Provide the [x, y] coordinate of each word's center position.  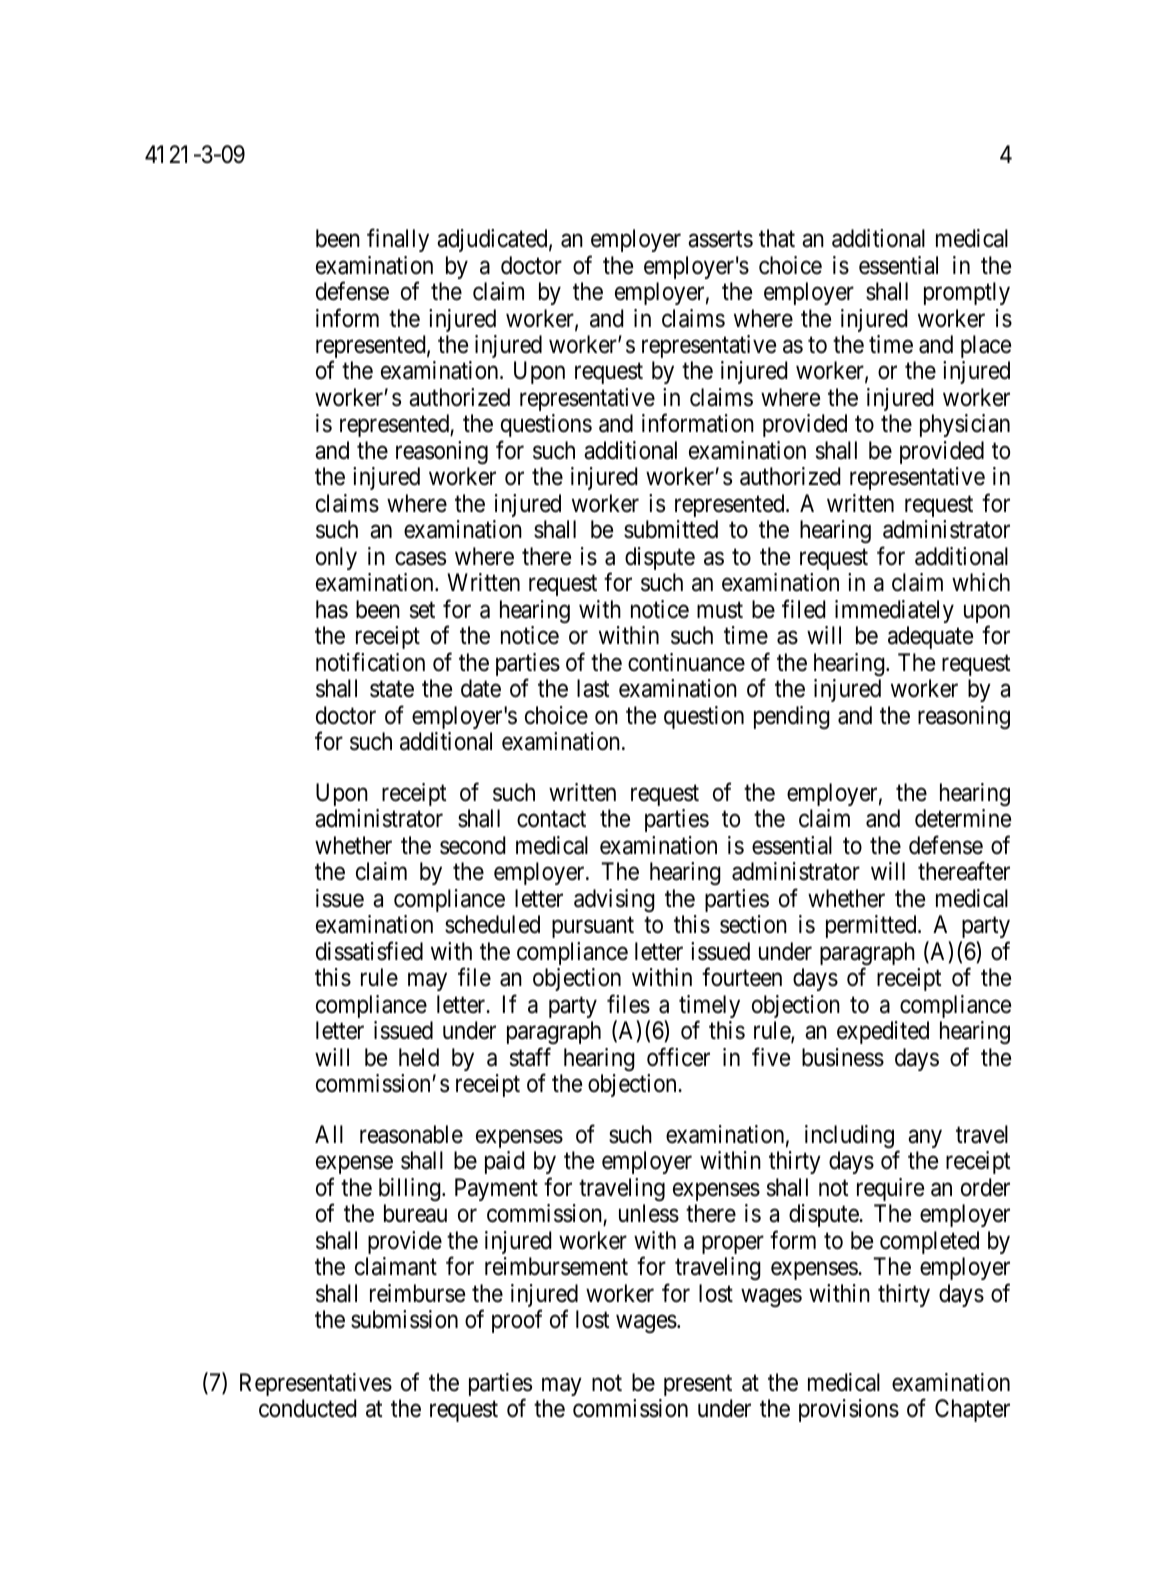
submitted [671, 529]
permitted [872, 926]
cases [420, 559]
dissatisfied [369, 951]
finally [398, 240]
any [925, 1139]
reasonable [411, 1134]
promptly [967, 293]
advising [614, 900]
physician [965, 425]
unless [649, 1213]
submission [404, 1319]
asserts [720, 239]
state [392, 689]
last [593, 688]
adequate [930, 637]
